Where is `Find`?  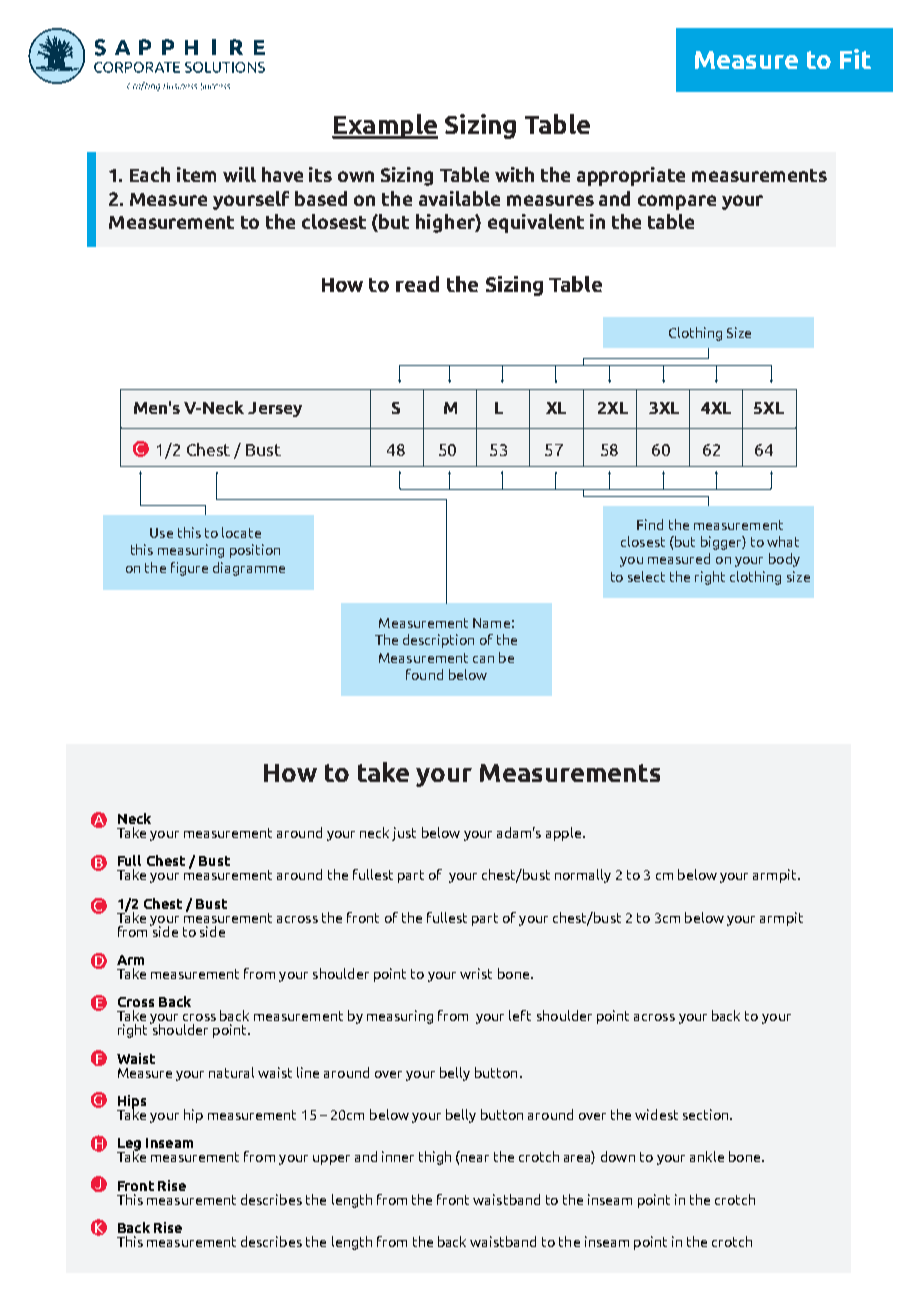
Find is located at coordinates (650, 524).
